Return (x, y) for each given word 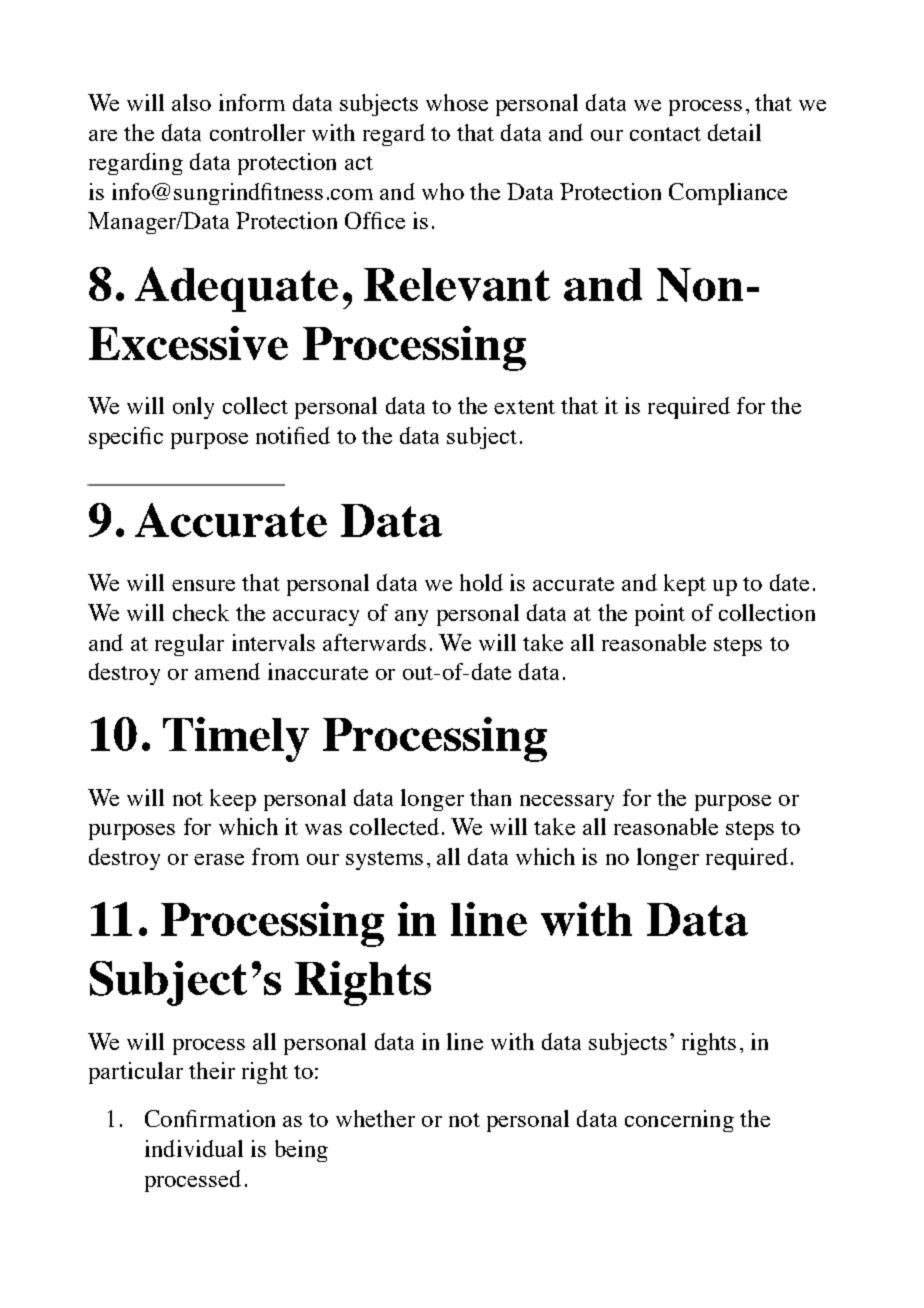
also (191, 102)
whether (375, 1118)
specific (126, 438)
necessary (567, 803)
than (490, 797)
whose (457, 102)
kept (685, 585)
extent (524, 407)
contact (665, 134)
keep (233, 800)
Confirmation (210, 1118)
